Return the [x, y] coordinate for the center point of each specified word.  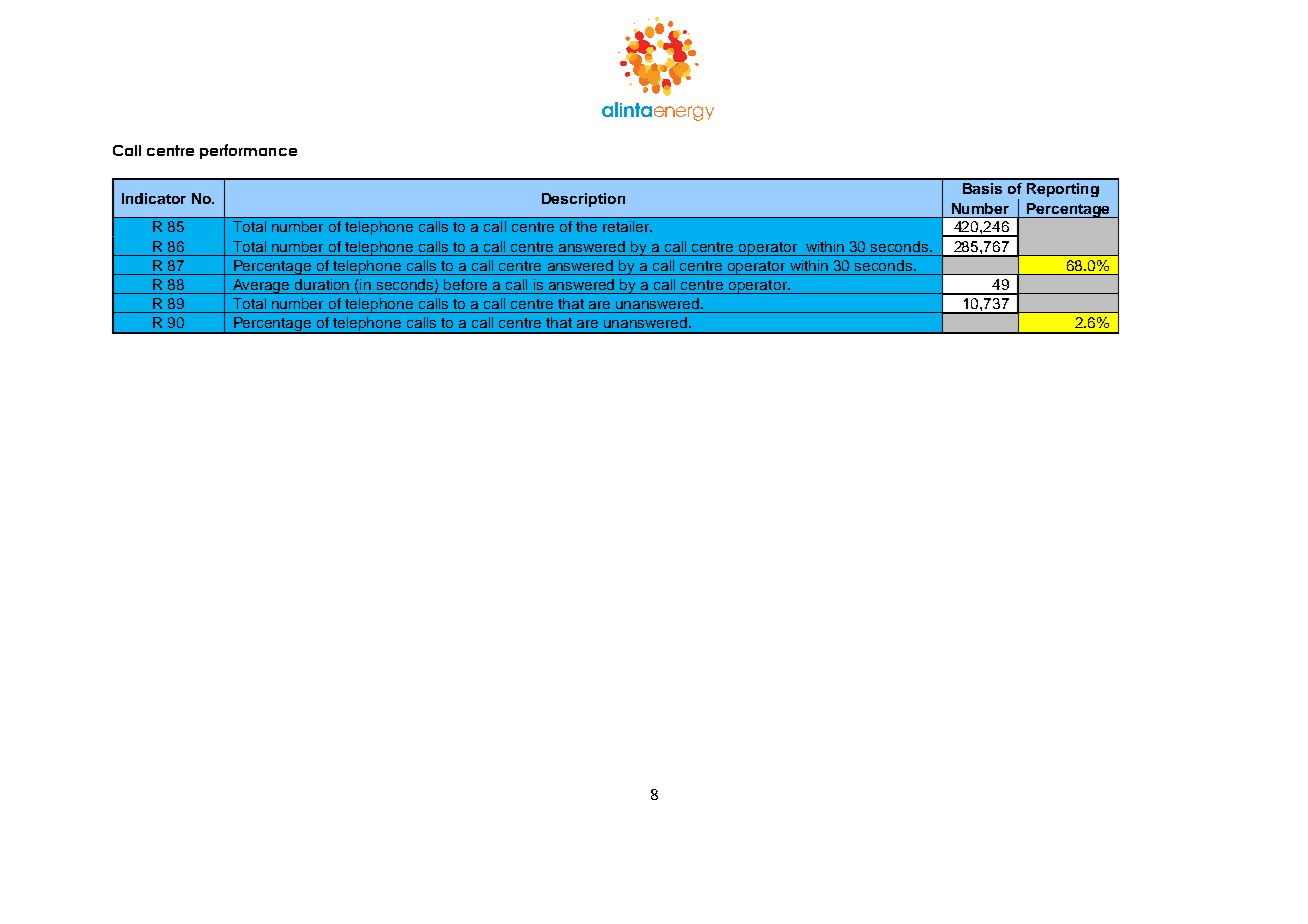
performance [248, 151]
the [586, 226]
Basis [982, 188]
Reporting [1063, 190]
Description [583, 200]
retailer [627, 226]
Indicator [154, 198]
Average [261, 286]
